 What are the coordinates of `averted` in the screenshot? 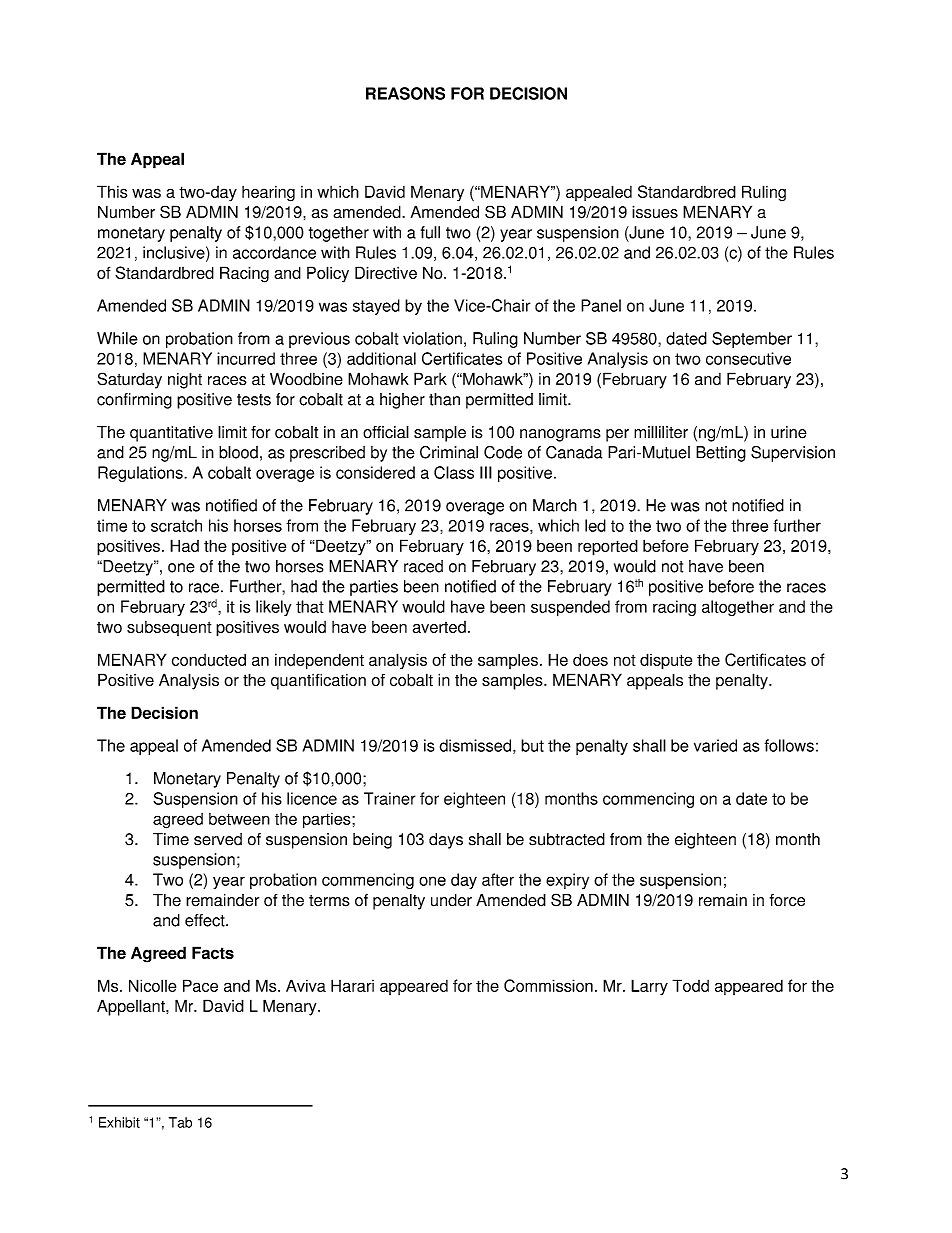 It's located at (439, 627).
